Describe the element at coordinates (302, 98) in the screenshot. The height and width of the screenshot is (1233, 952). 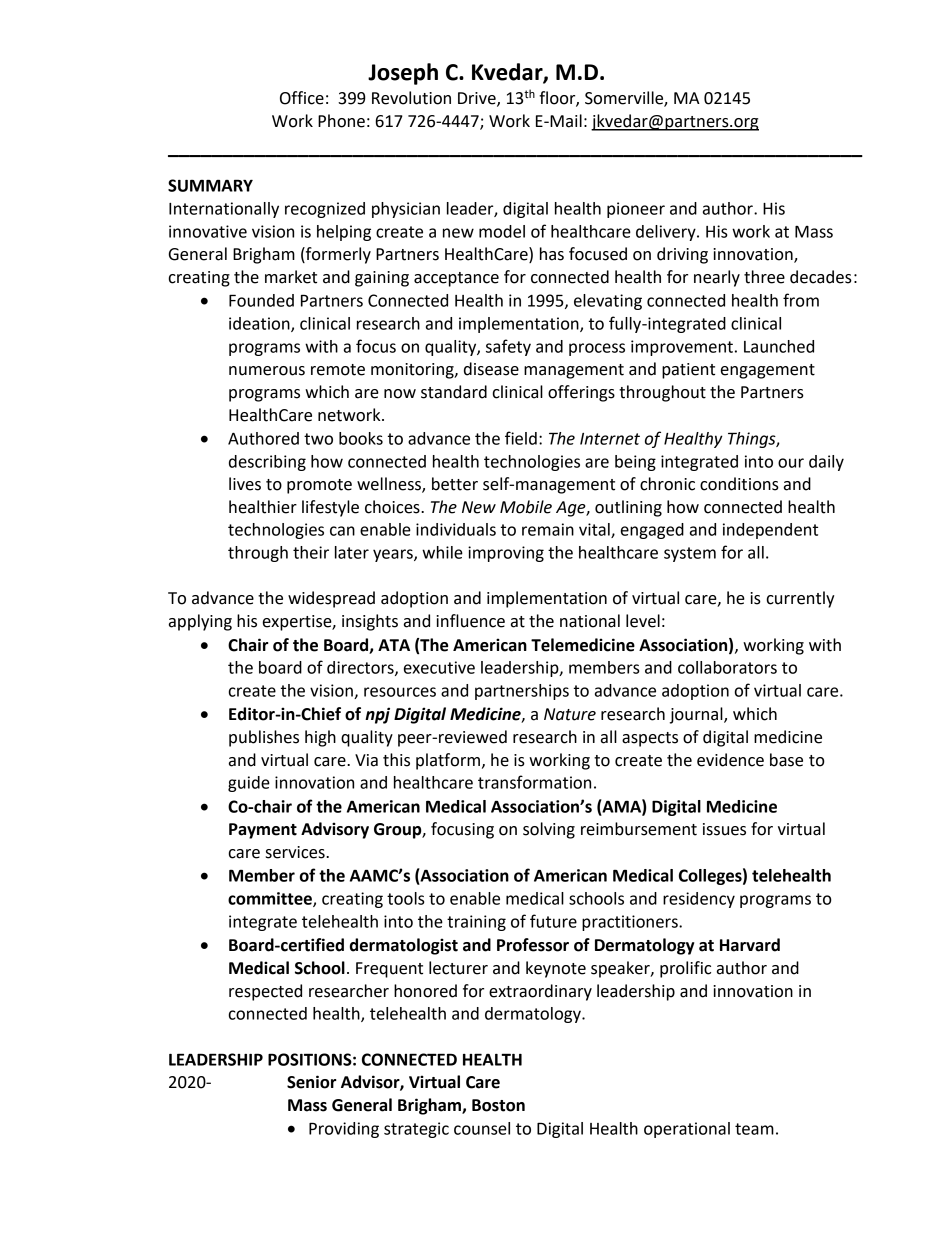
I see `Office` at that location.
